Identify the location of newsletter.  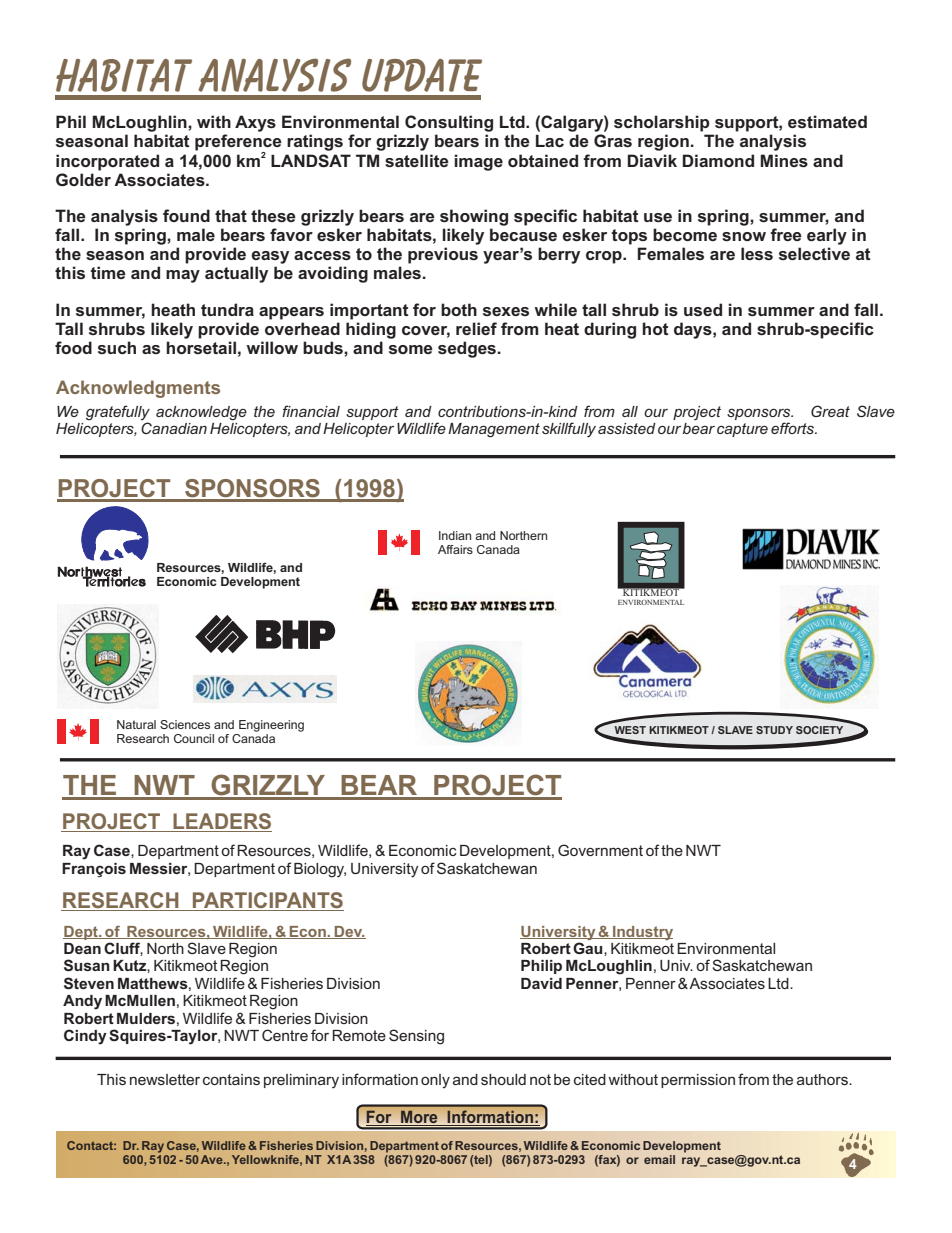
(165, 1079).
